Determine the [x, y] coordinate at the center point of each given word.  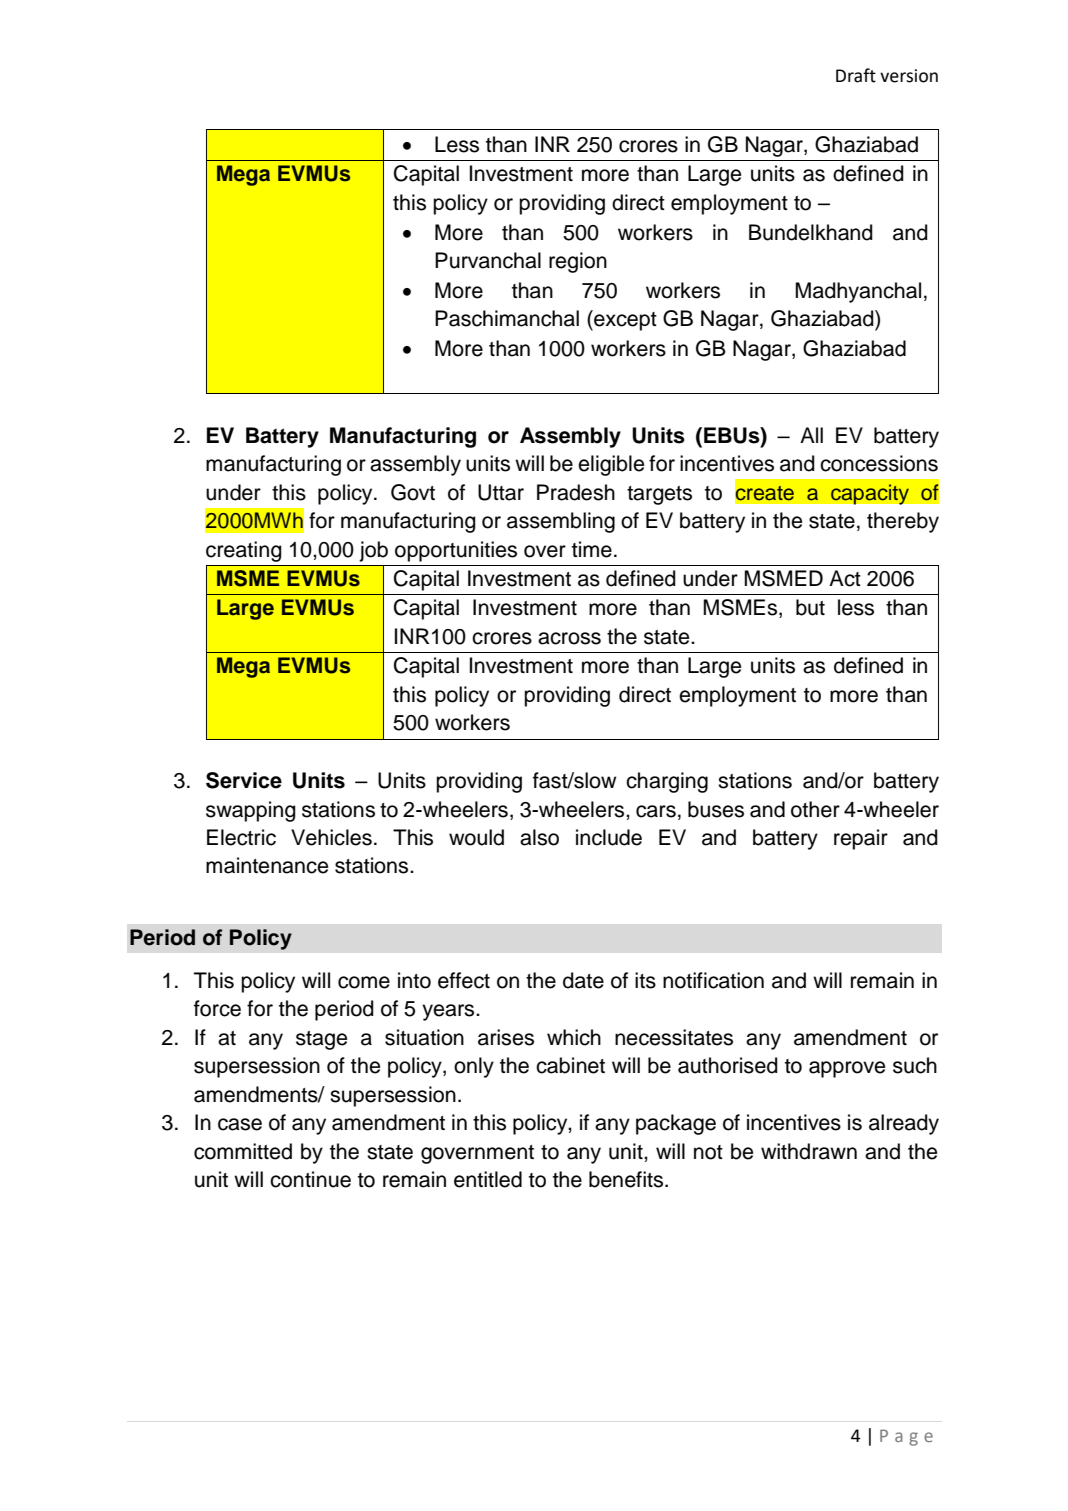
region [578, 262]
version [909, 76]
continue [310, 1179]
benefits [627, 1179]
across [569, 638]
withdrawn [809, 1151]
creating [244, 551]
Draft [856, 75]
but [810, 607]
